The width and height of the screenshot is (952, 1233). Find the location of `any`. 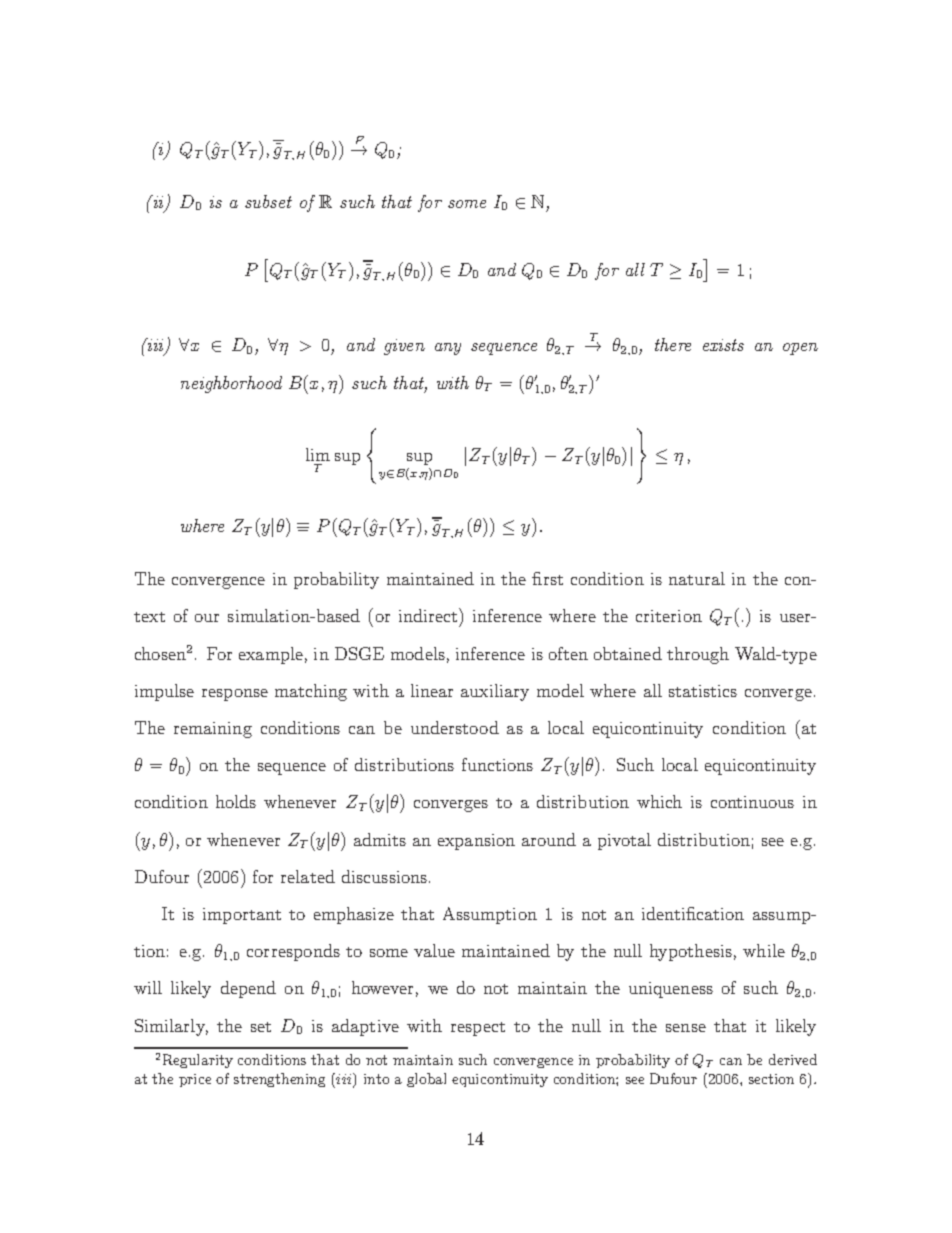

any is located at coordinates (448, 349).
